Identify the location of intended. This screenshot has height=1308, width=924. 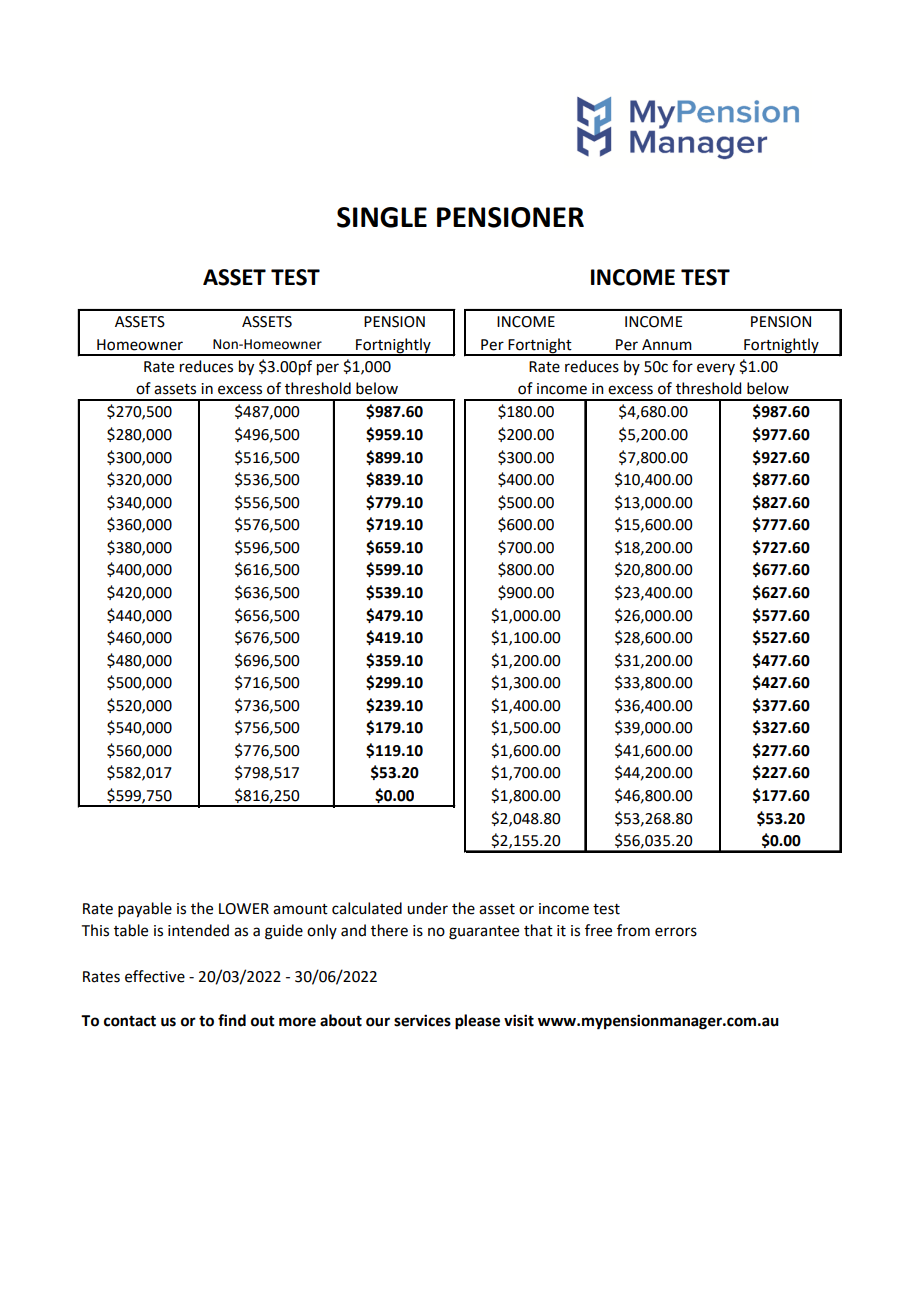
(198, 930).
